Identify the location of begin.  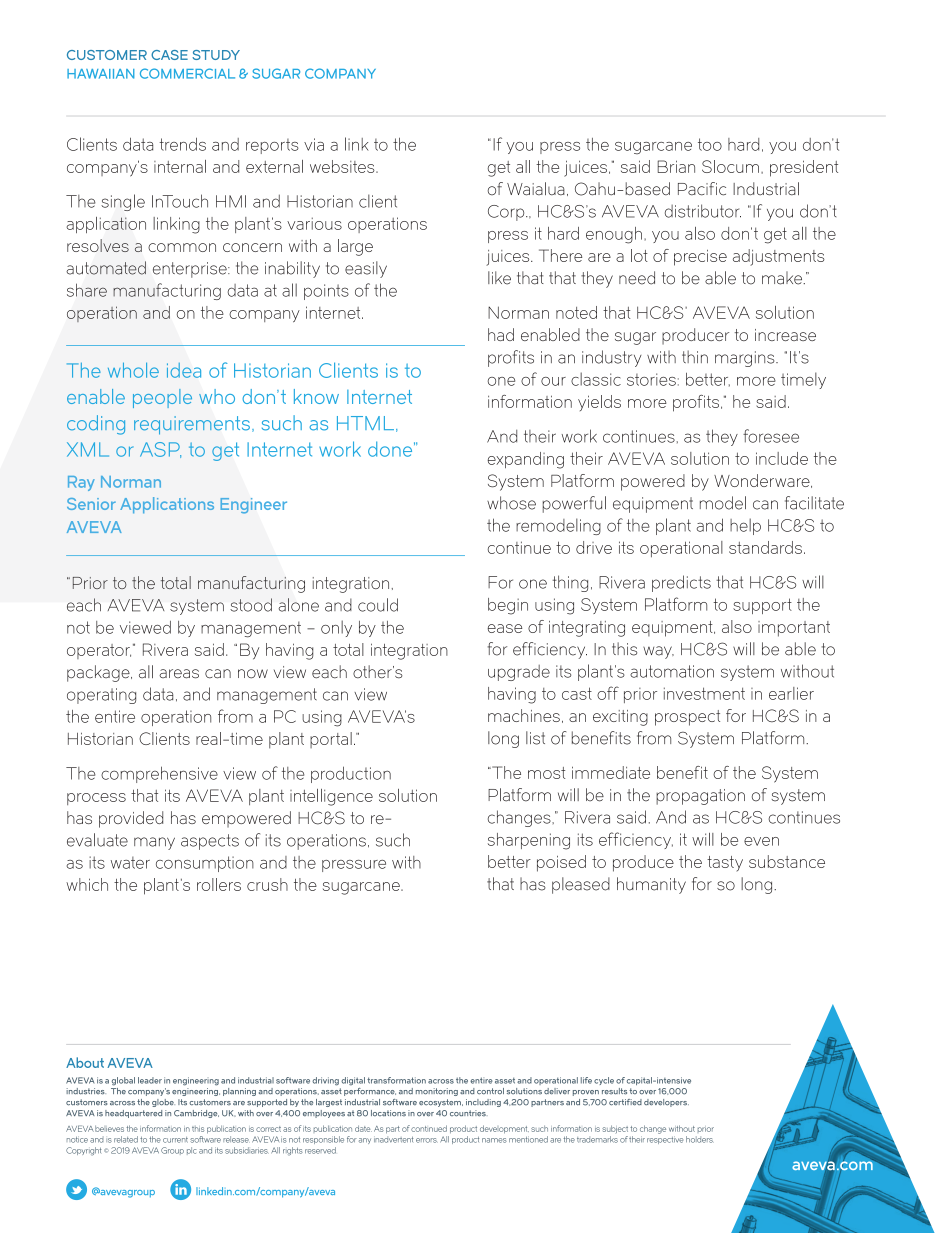
(508, 606).
